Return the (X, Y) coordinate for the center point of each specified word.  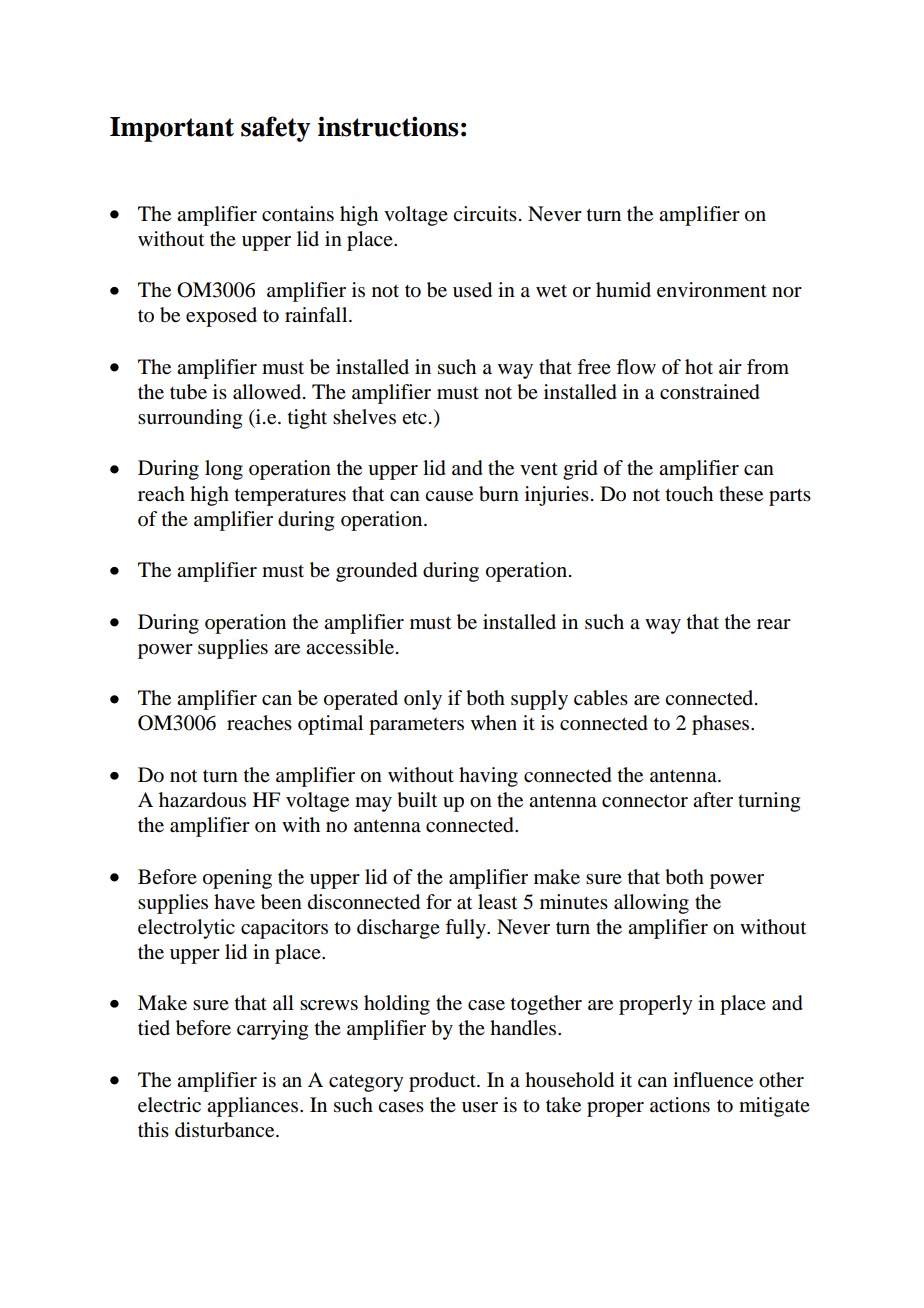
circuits (485, 213)
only (423, 700)
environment (712, 290)
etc (414, 418)
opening (237, 879)
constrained (710, 392)
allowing (651, 904)
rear (774, 624)
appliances (254, 1107)
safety (275, 129)
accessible (350, 647)
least (497, 902)
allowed (268, 392)
